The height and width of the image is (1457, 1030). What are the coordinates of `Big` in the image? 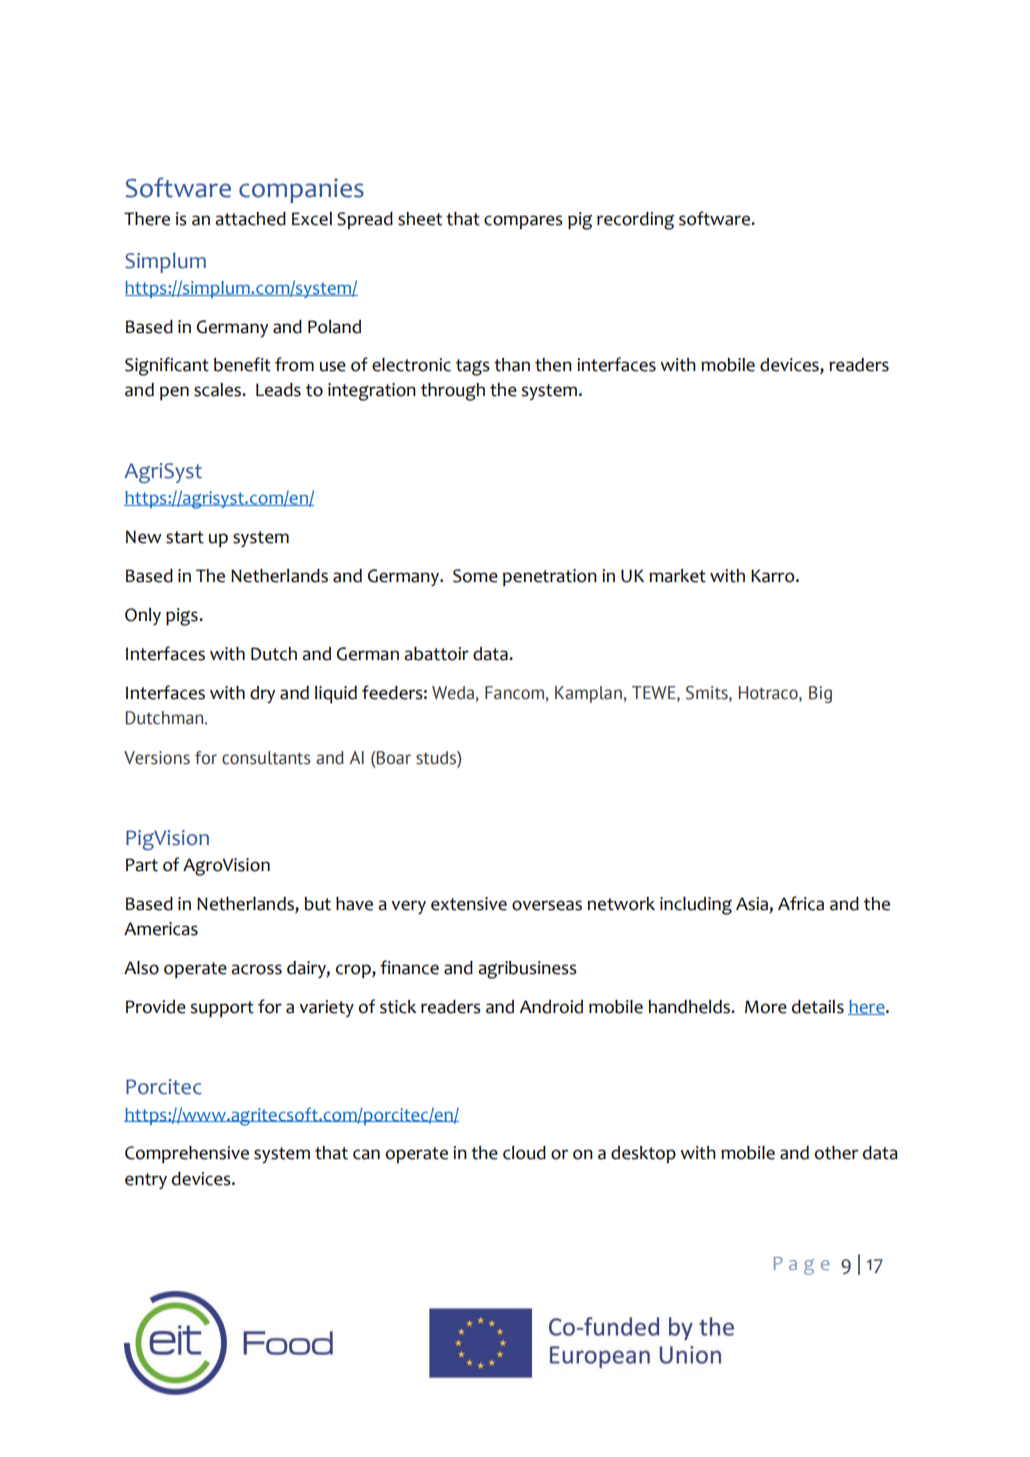 It's located at (820, 694).
